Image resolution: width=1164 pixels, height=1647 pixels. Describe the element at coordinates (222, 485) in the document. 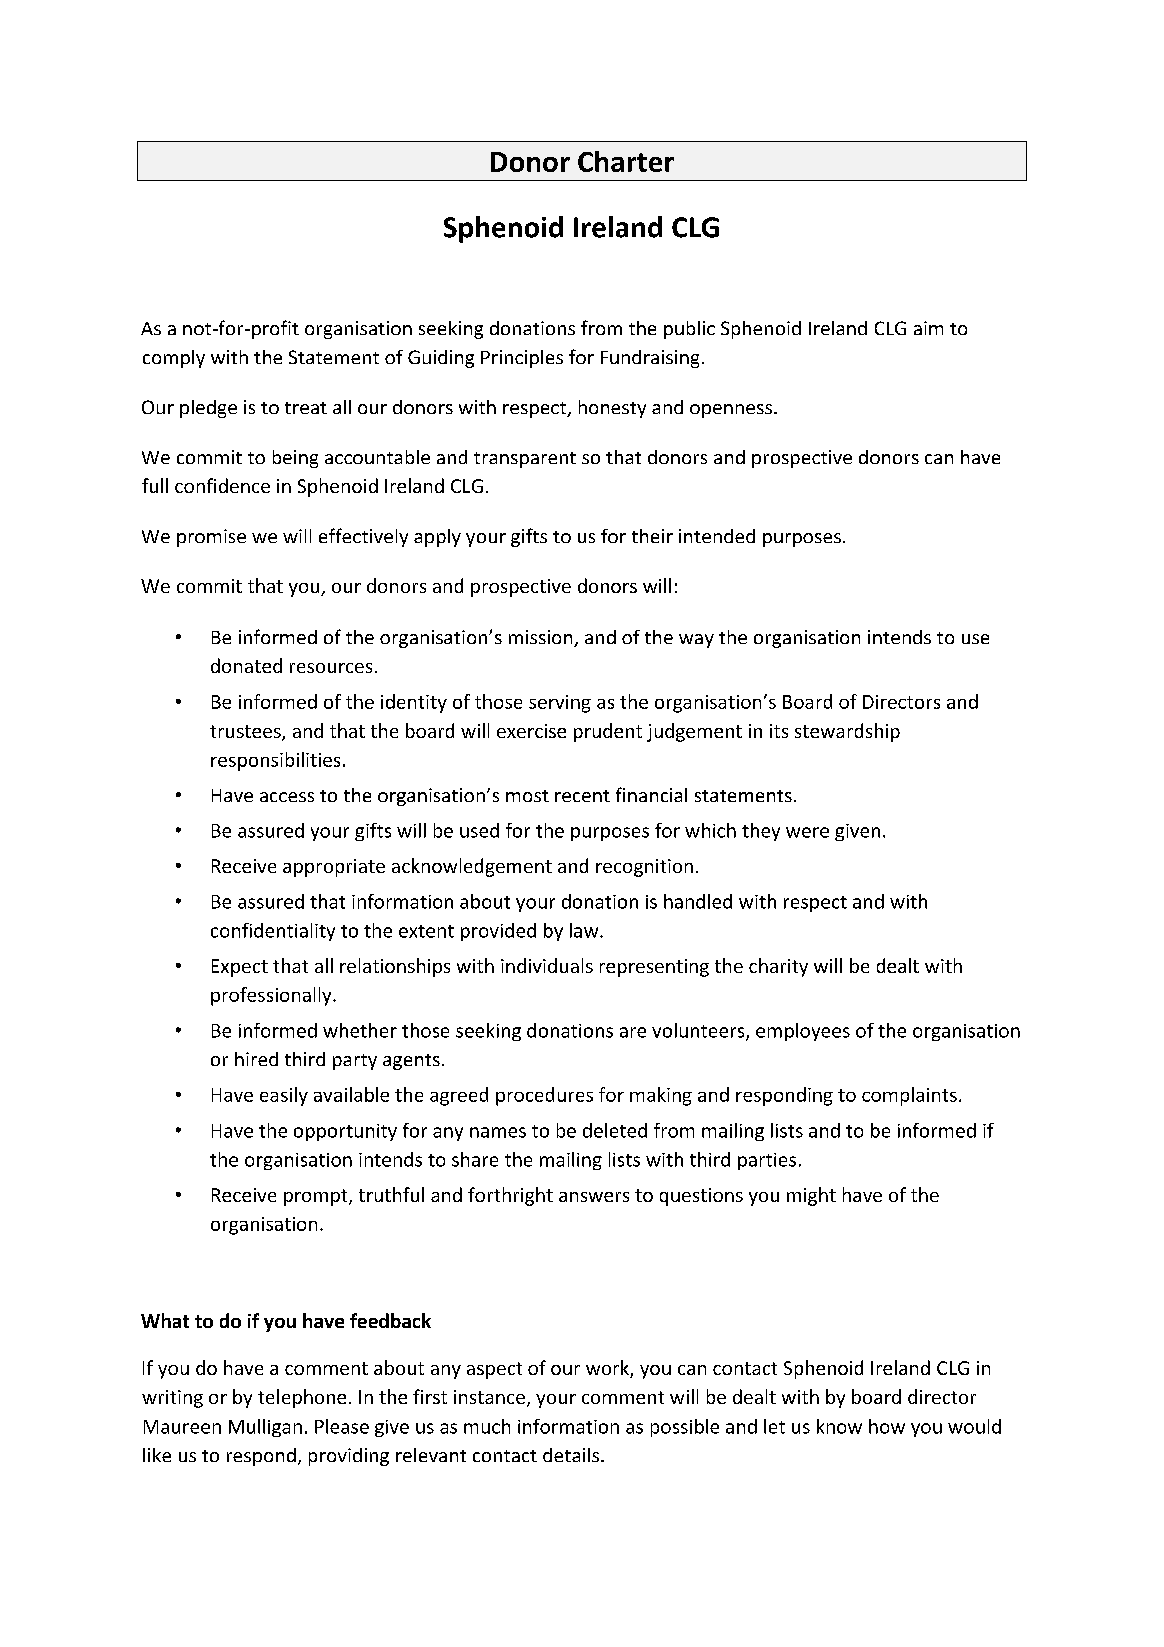

I see `confidence` at that location.
